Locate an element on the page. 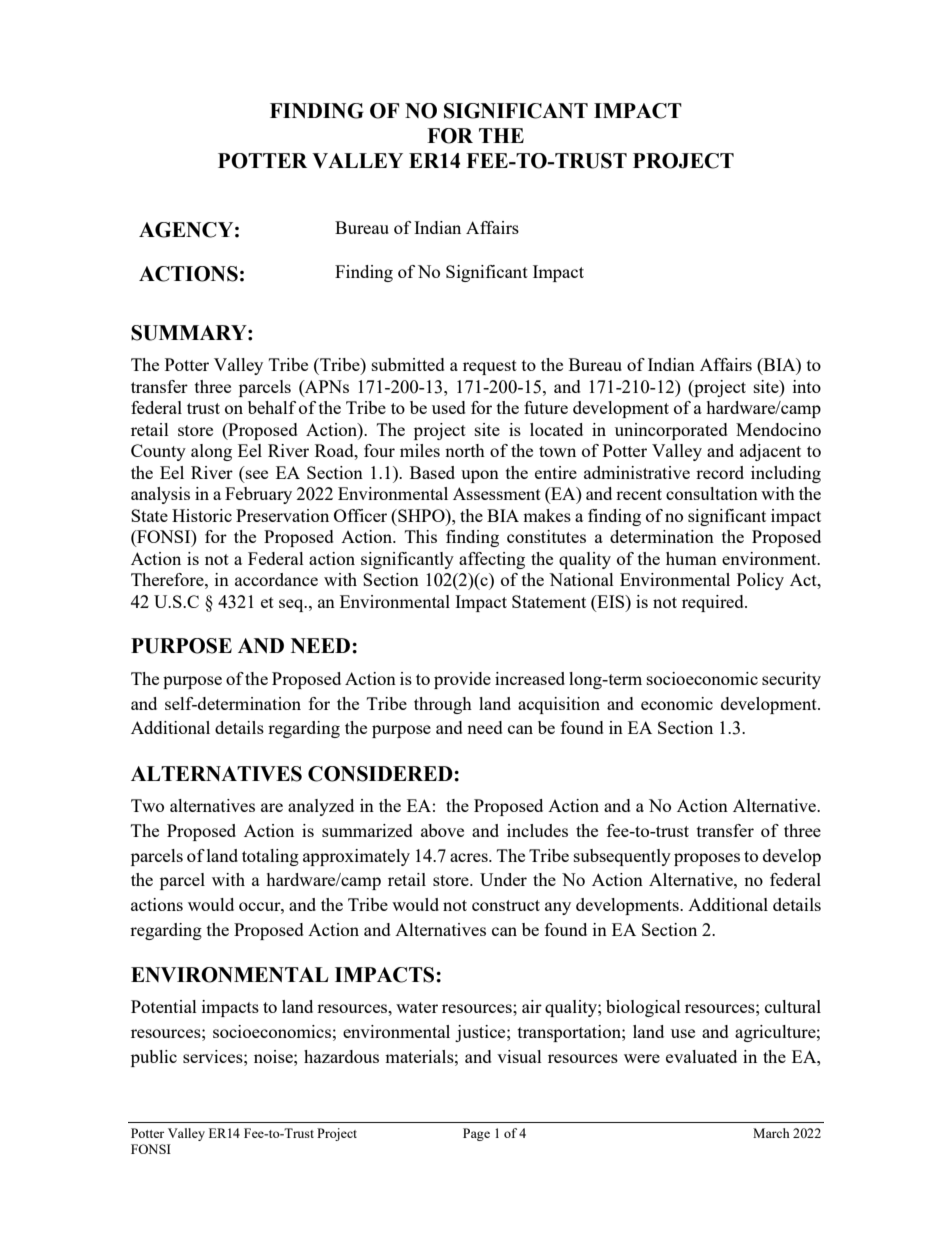 This document has width=952, height=1233. security is located at coordinates (791, 680).
